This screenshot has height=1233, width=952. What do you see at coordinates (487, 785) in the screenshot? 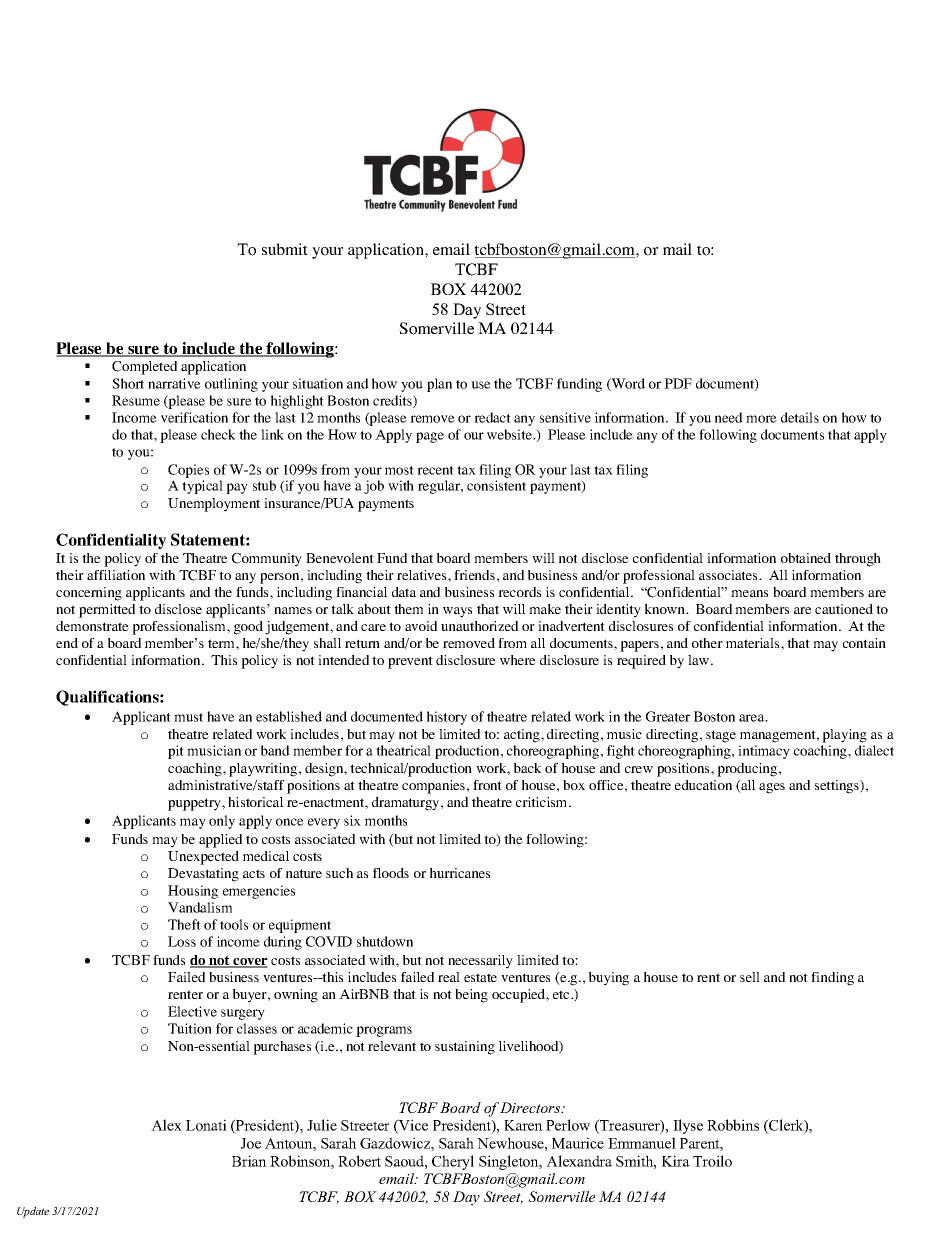
I see `front` at bounding box center [487, 785].
